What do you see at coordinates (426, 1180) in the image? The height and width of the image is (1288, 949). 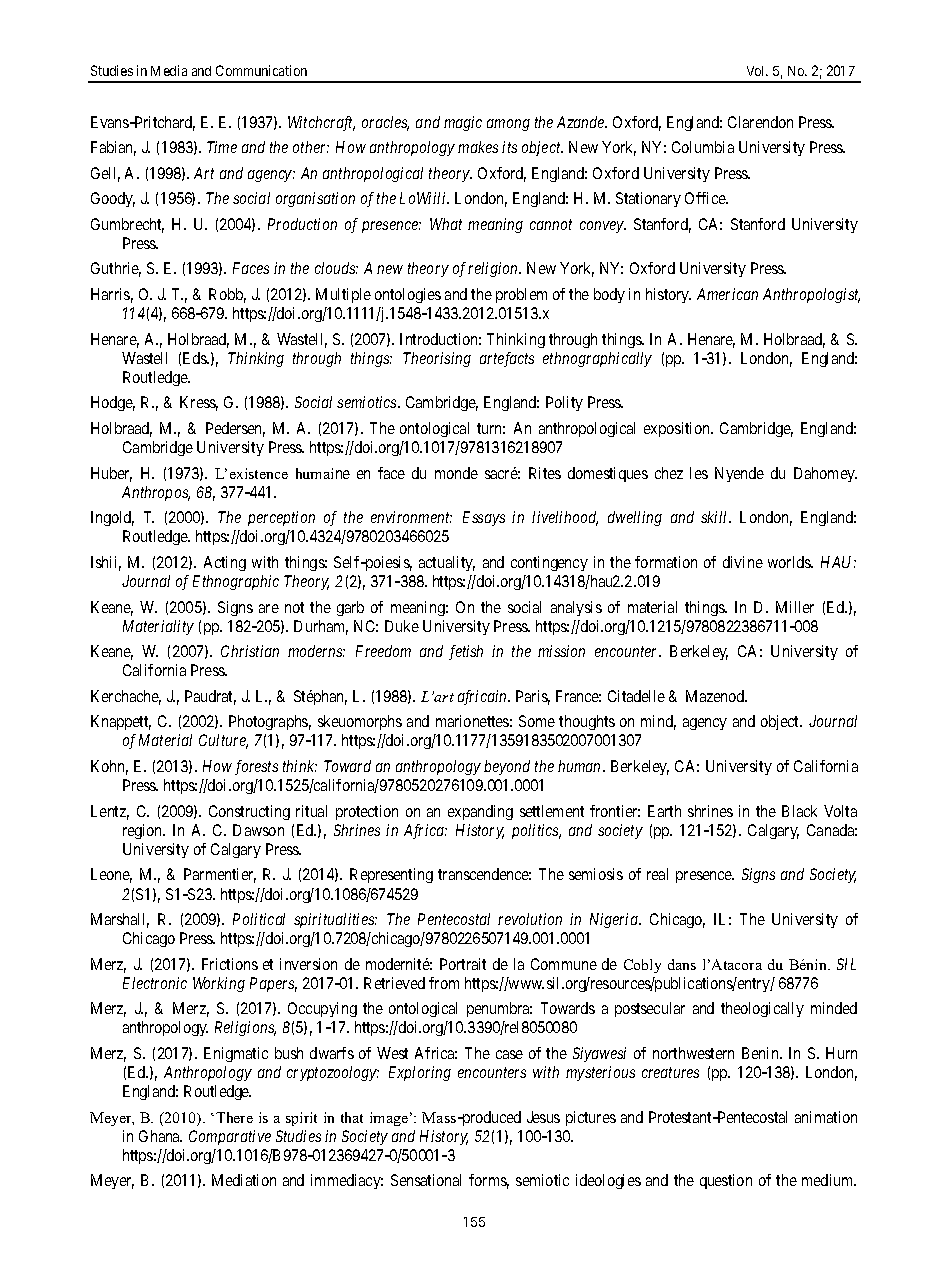 I see `Sensational` at bounding box center [426, 1180].
